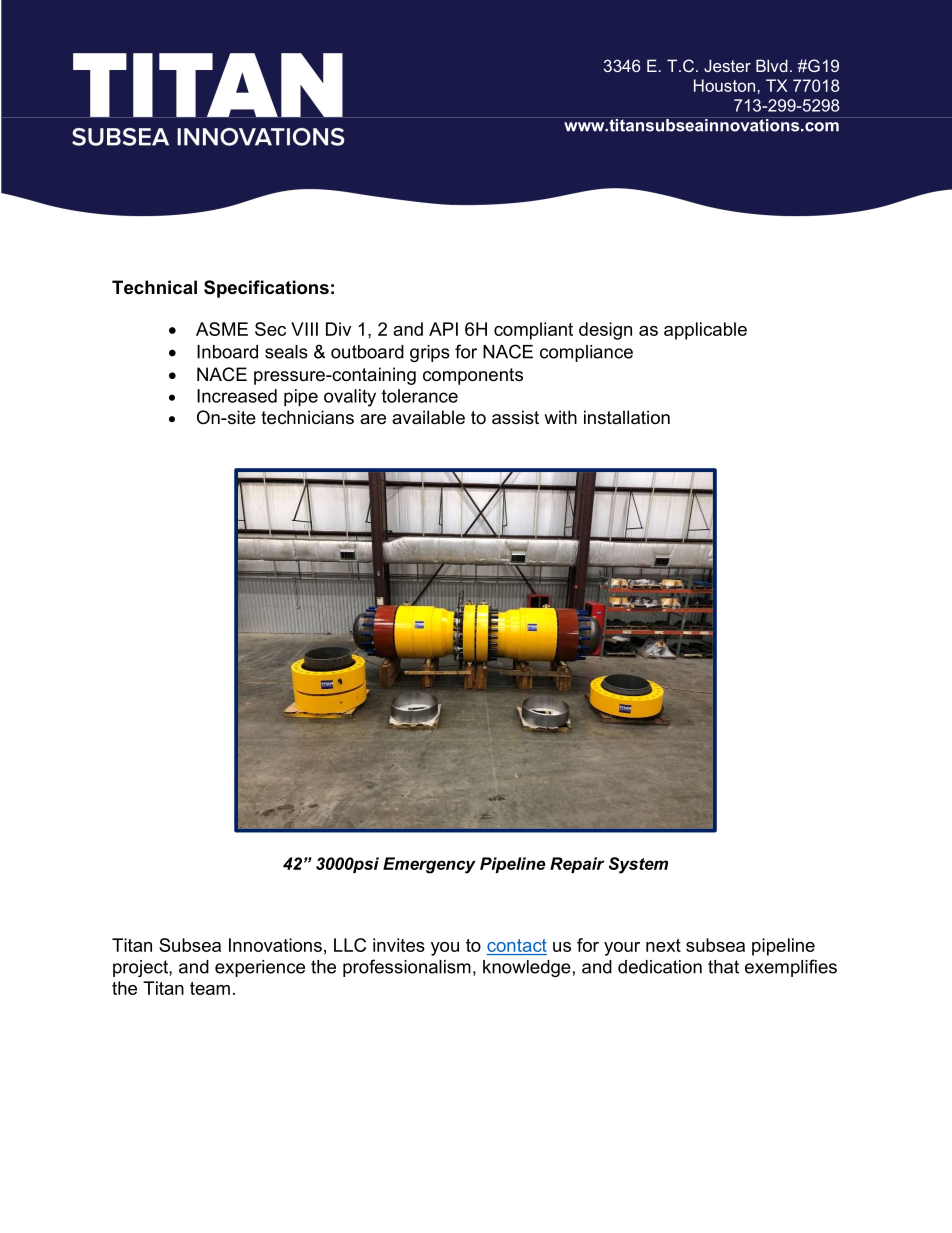 This document has height=1233, width=952. What do you see at coordinates (428, 417) in the document?
I see `available` at bounding box center [428, 417].
